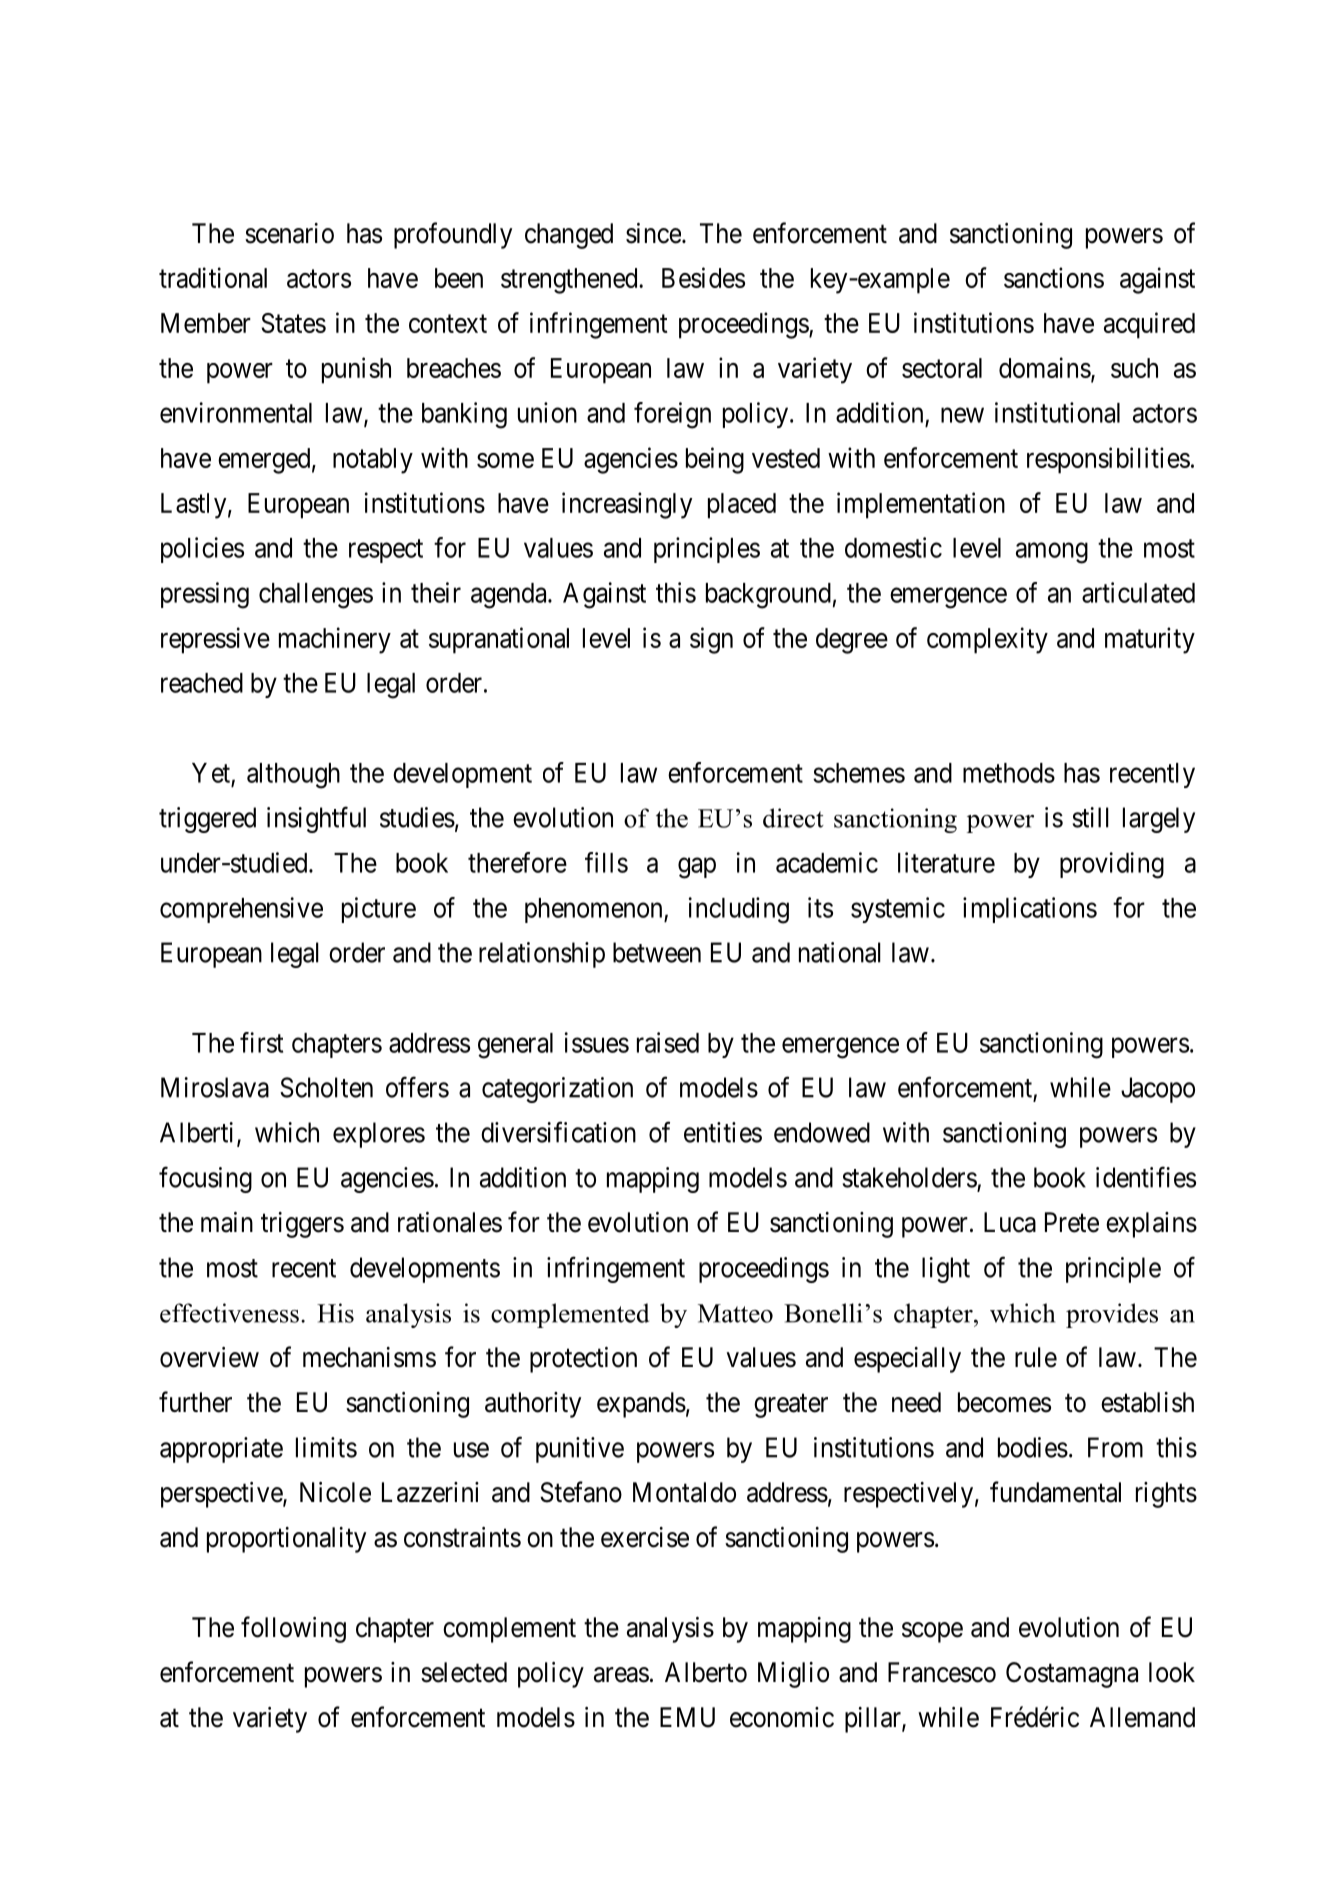 The image size is (1339, 1893). What do you see at coordinates (942, 1672) in the image?
I see `Francesco` at bounding box center [942, 1672].
